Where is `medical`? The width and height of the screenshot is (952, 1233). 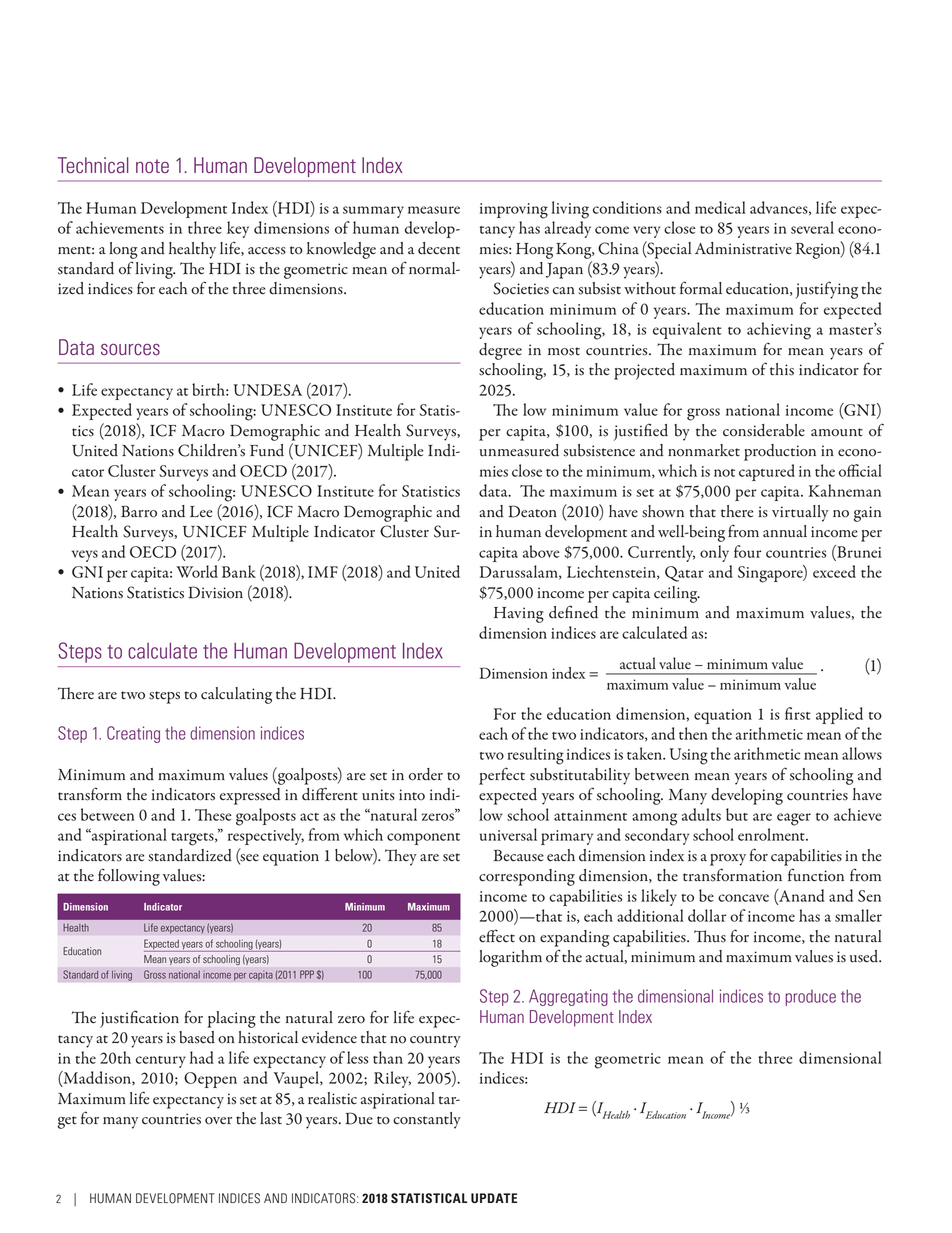 medical is located at coordinates (720, 207).
